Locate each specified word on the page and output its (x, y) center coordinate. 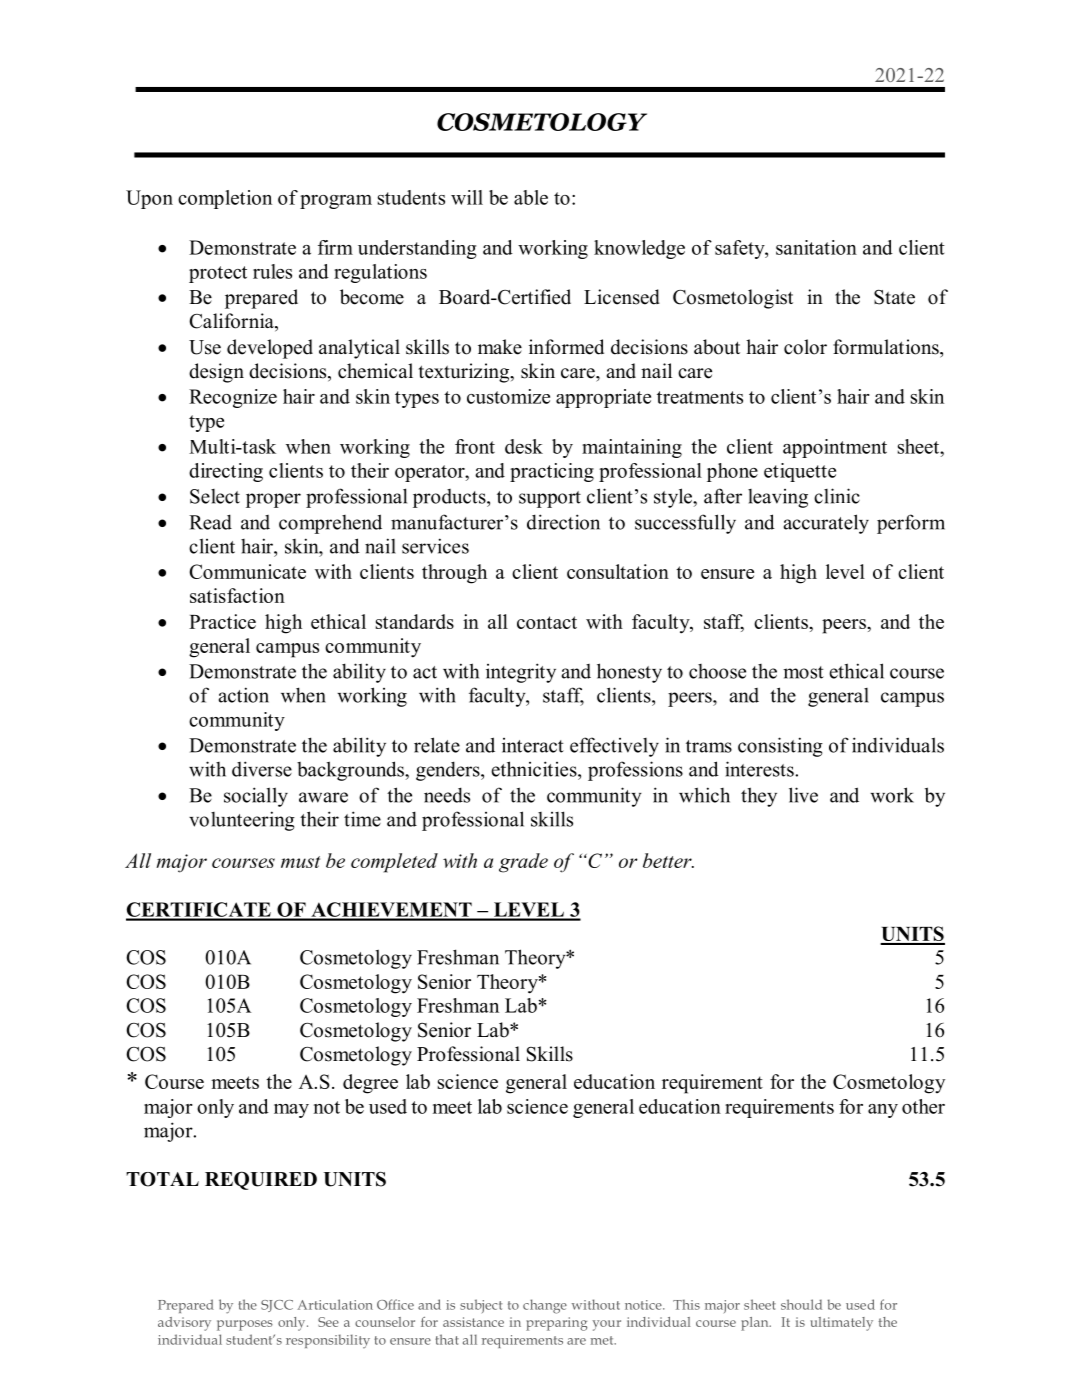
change (545, 1306)
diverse (262, 769)
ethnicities (535, 769)
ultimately (841, 1324)
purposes (245, 1325)
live (803, 795)
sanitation (816, 247)
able (531, 197)
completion (225, 199)
